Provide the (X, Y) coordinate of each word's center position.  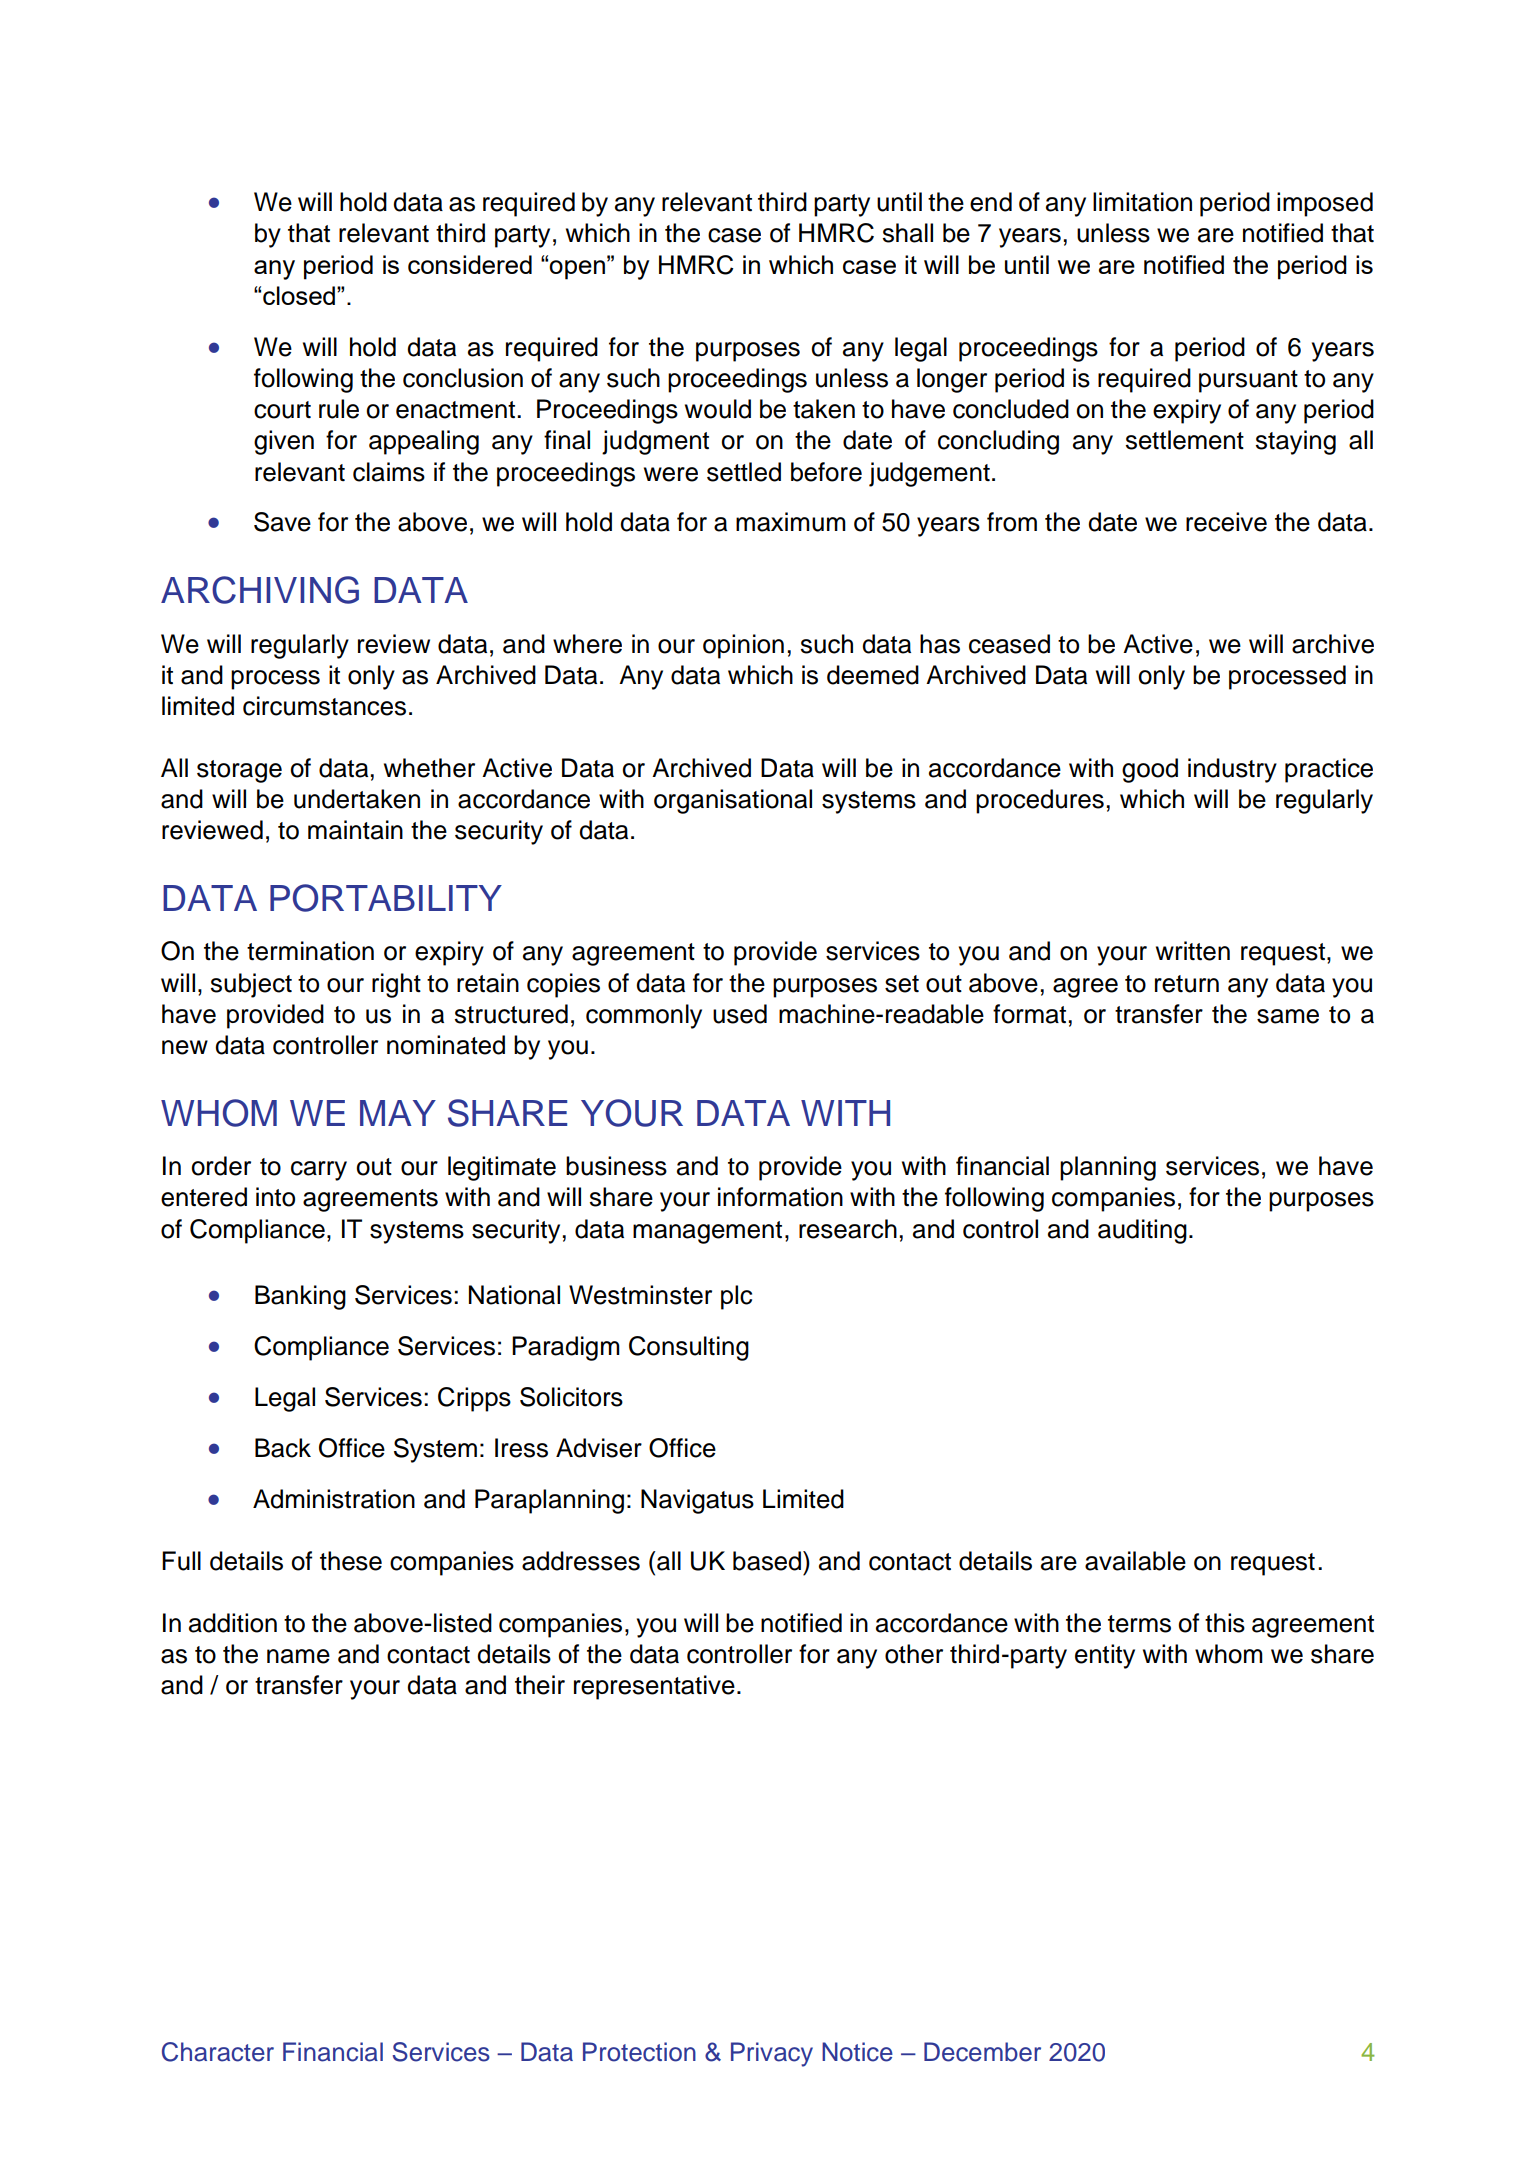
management (707, 1232)
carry (319, 1171)
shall (907, 233)
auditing (1142, 1231)
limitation (1142, 202)
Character (218, 2052)
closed (300, 295)
